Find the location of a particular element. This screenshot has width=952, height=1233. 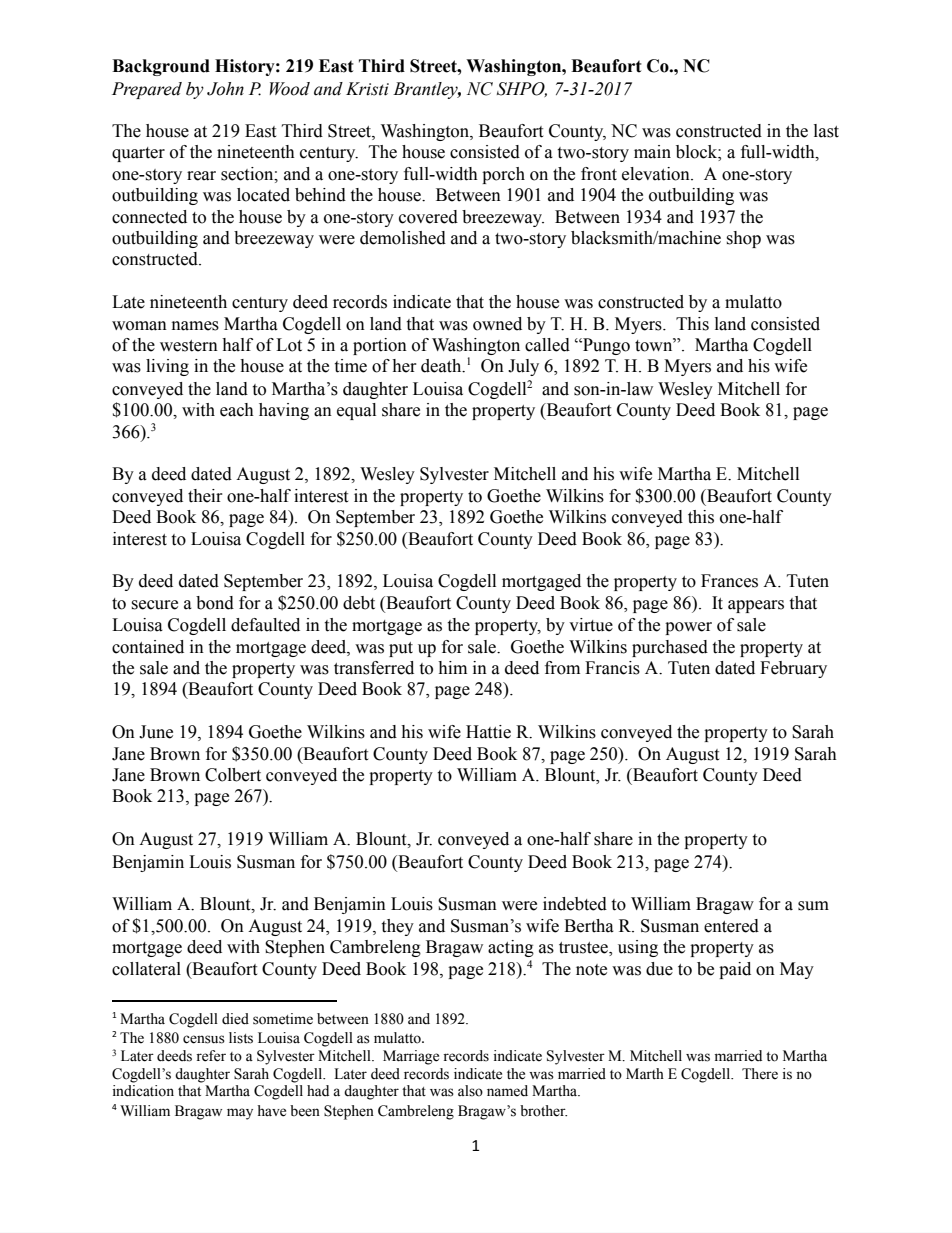

bond is located at coordinates (215, 603).
